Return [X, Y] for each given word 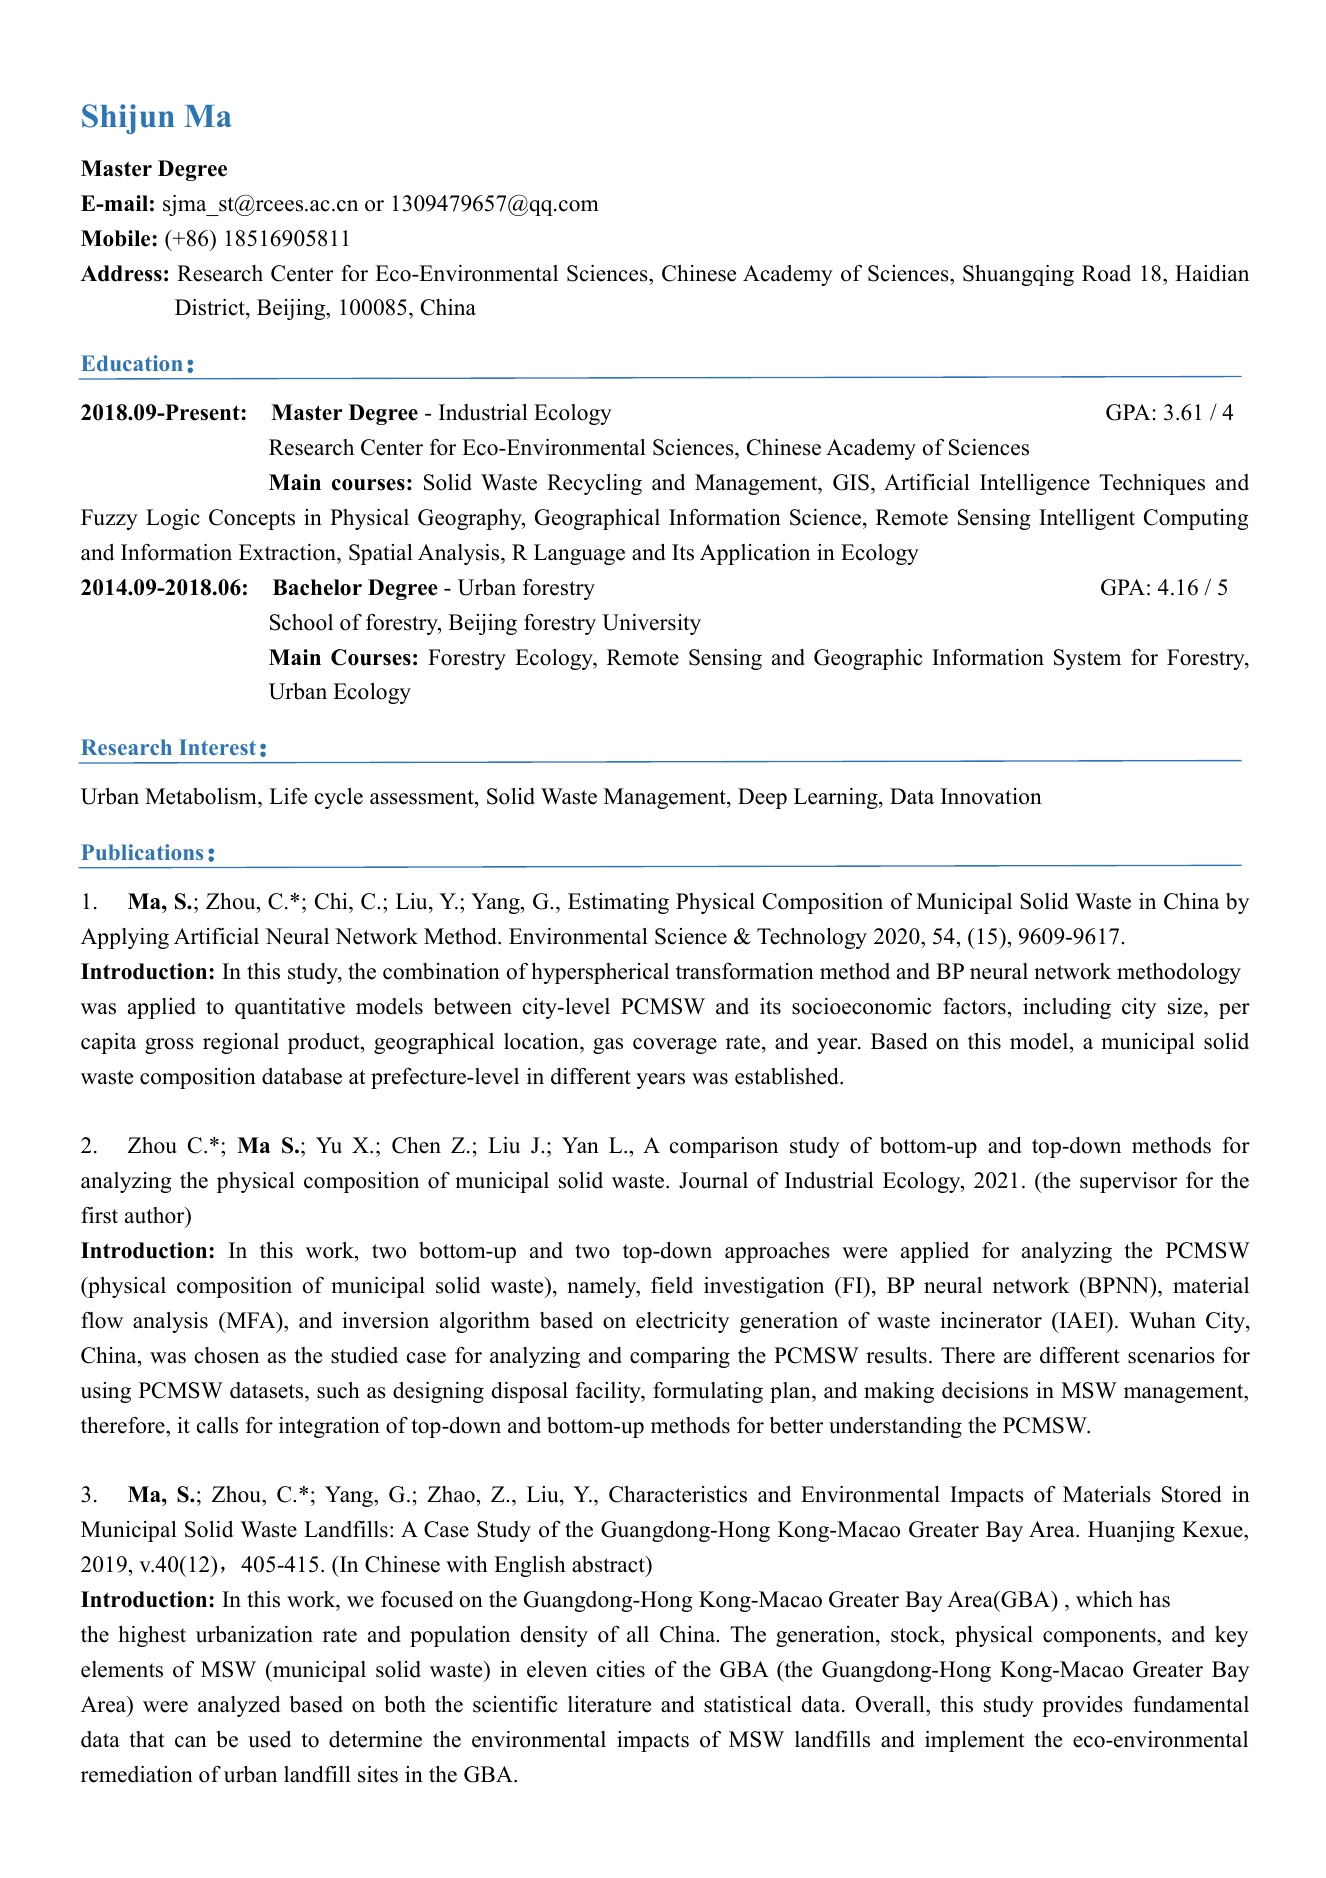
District [211, 309]
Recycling [594, 484]
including [1067, 1008]
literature [609, 1704]
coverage [675, 1046]
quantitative [290, 1008]
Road [1106, 273]
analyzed [239, 1706]
